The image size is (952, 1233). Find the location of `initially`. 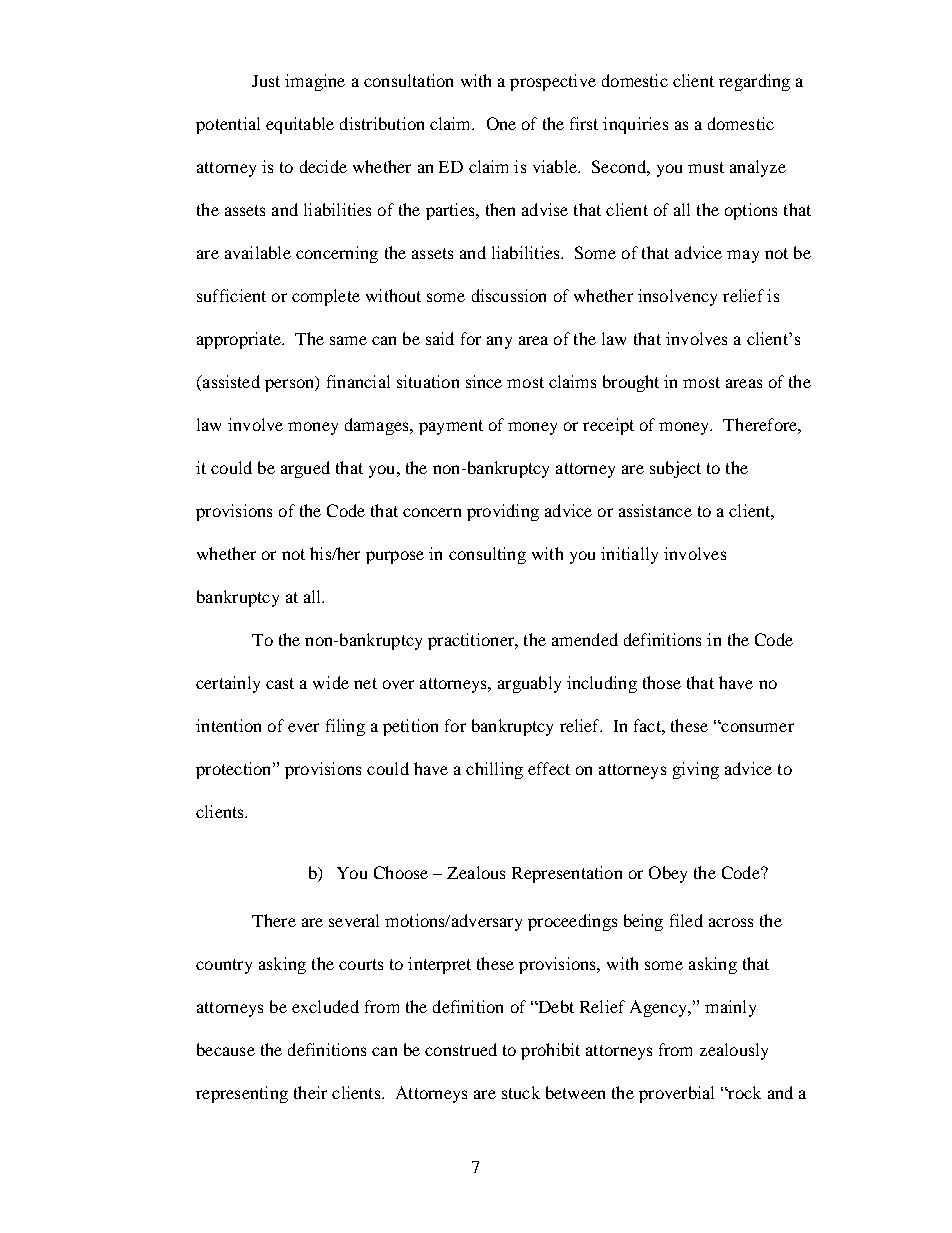

initially is located at coordinates (629, 555).
